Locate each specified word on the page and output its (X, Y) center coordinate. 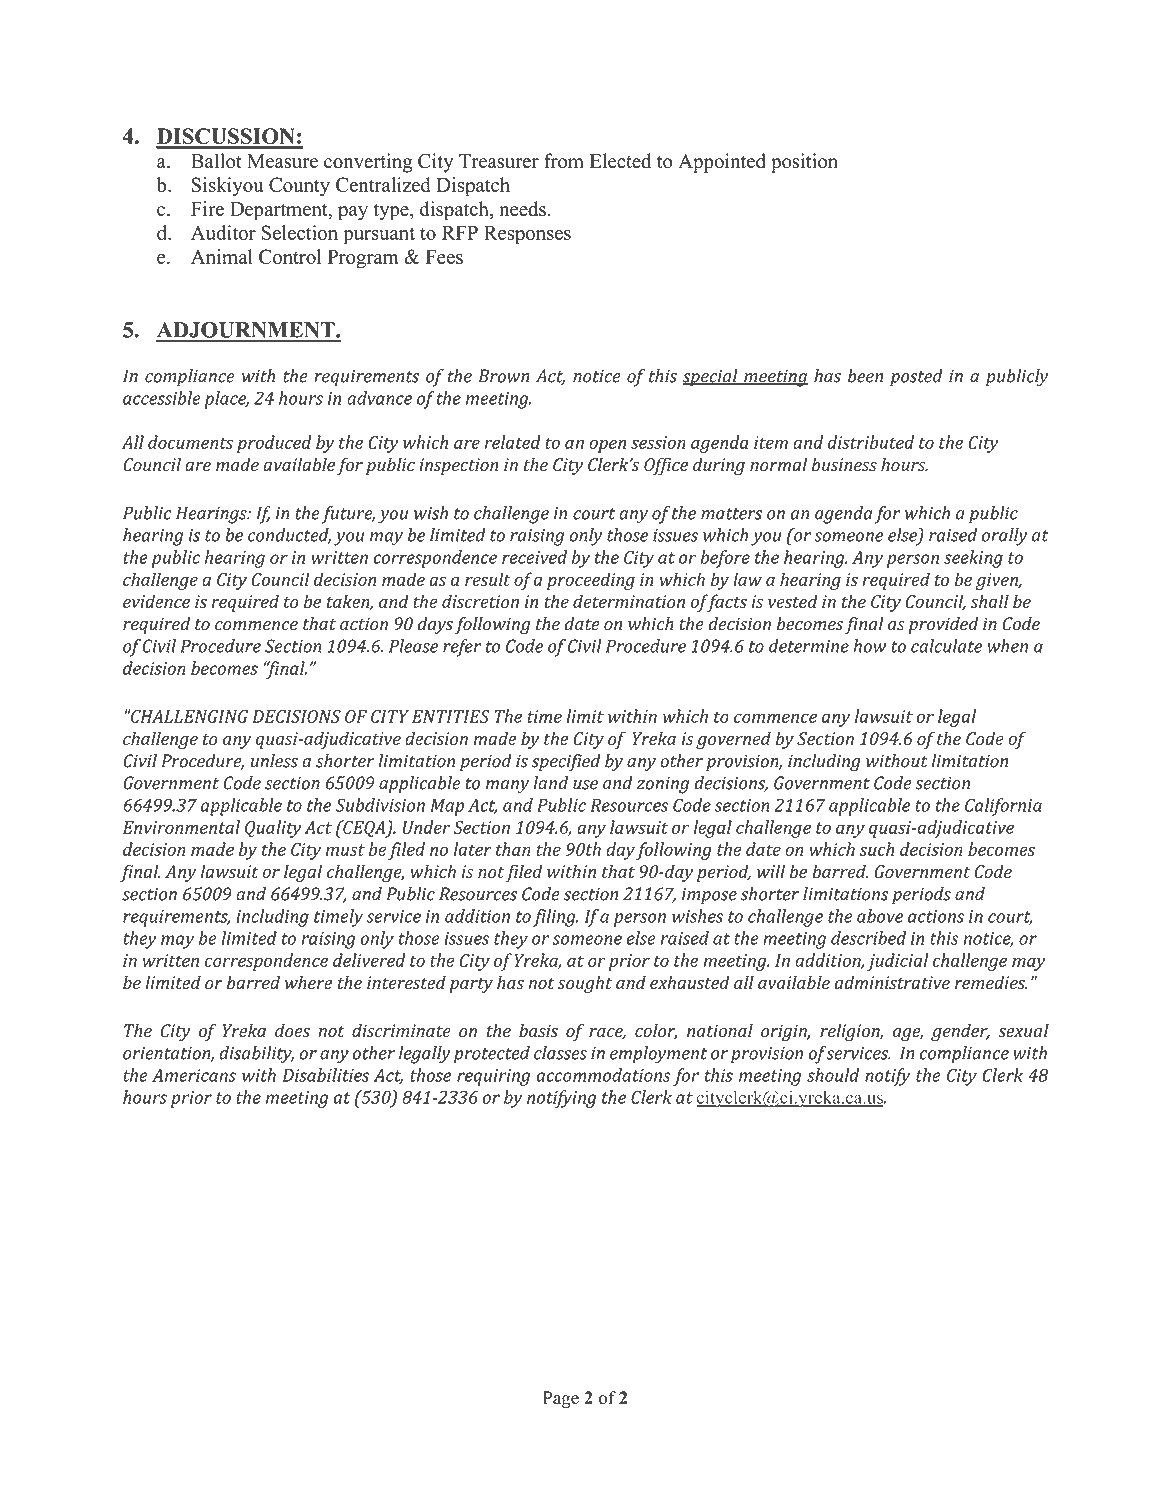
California (1003, 807)
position (804, 163)
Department (280, 211)
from (564, 161)
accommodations (603, 1075)
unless (274, 761)
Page (561, 1399)
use (585, 785)
